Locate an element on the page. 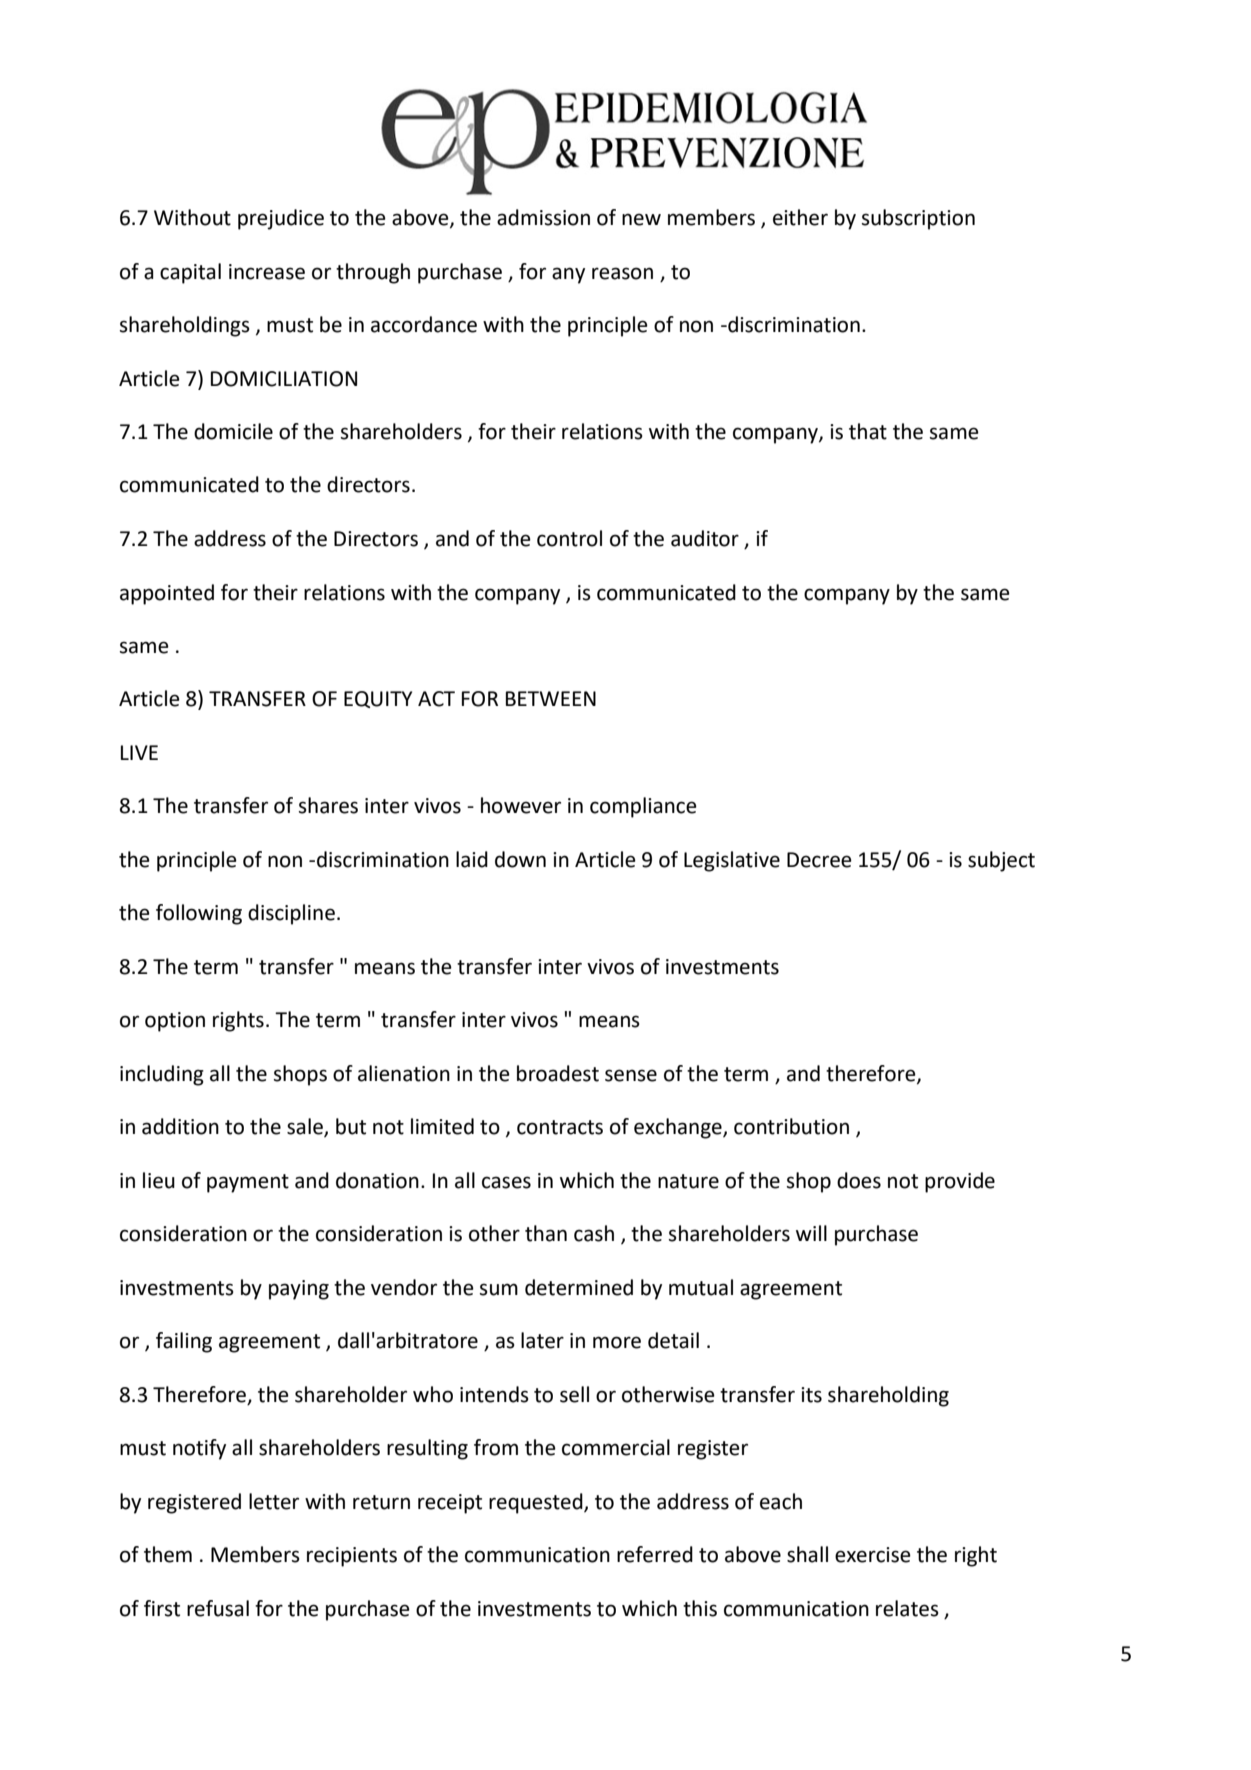  following is located at coordinates (199, 914).
